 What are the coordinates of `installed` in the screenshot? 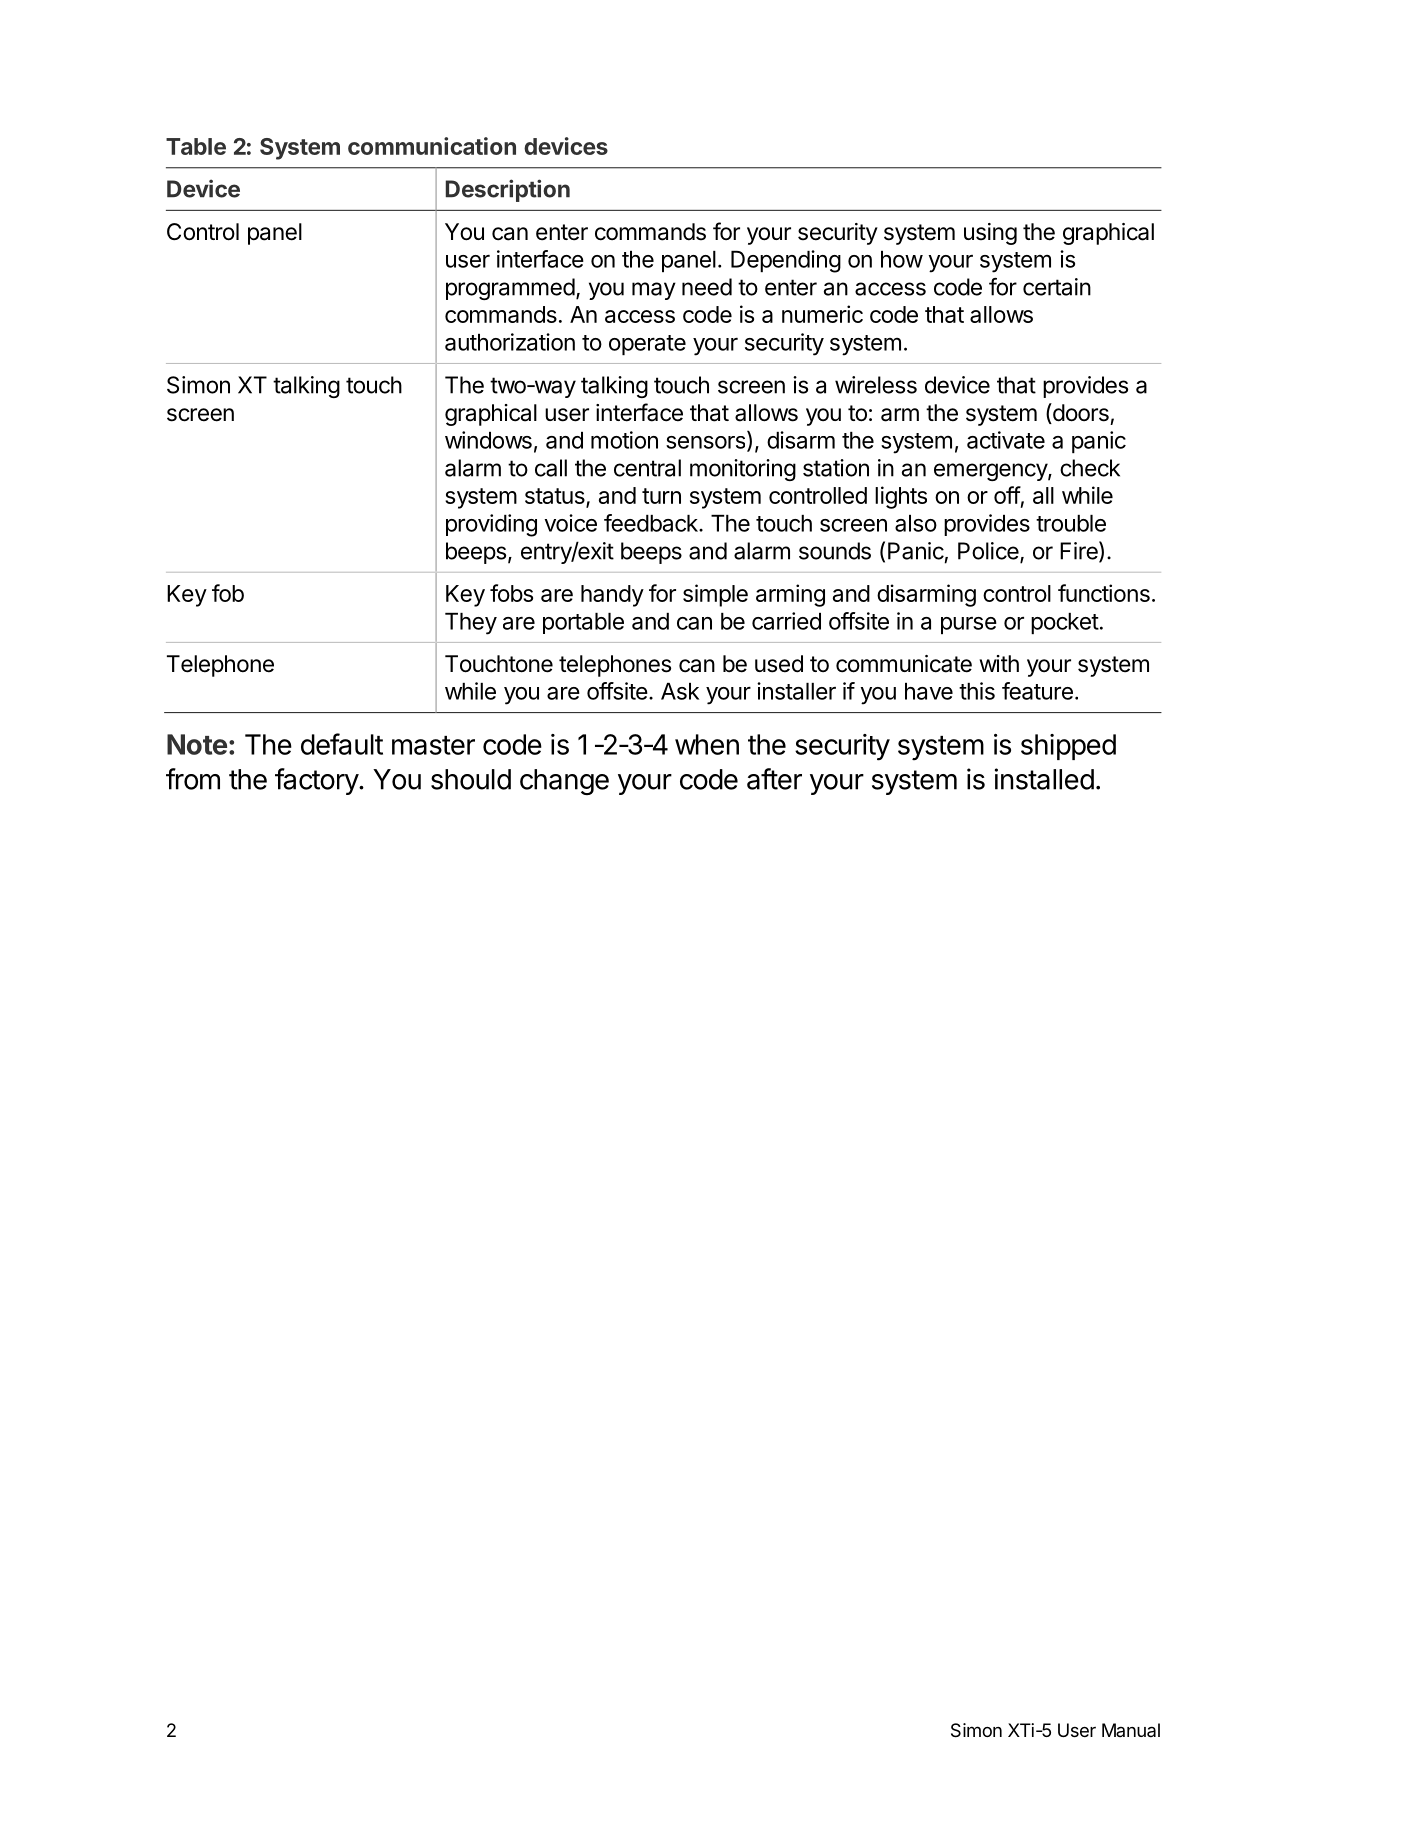 It's located at (1044, 779).
